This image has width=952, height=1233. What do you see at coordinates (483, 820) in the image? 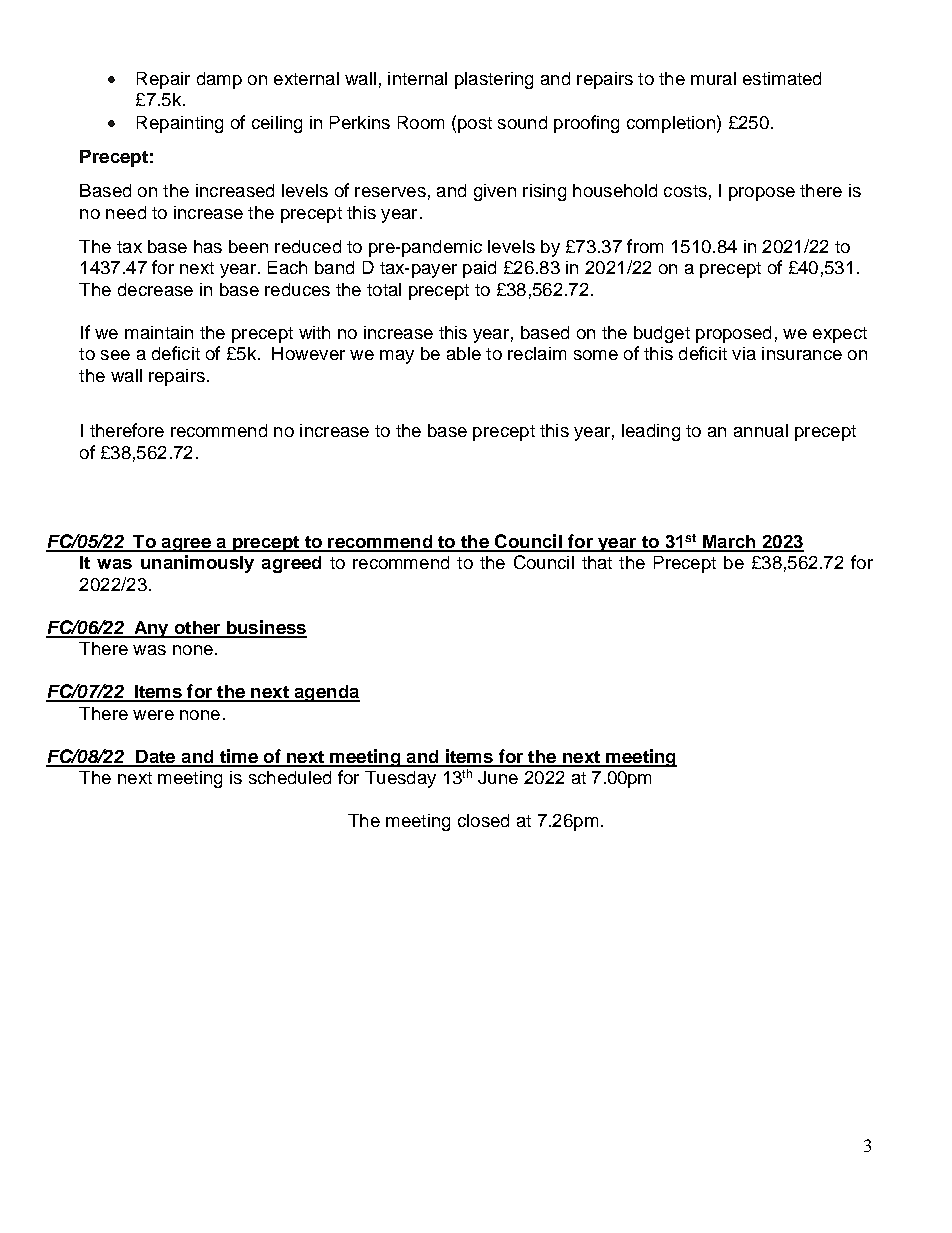
I see `closed` at bounding box center [483, 820].
